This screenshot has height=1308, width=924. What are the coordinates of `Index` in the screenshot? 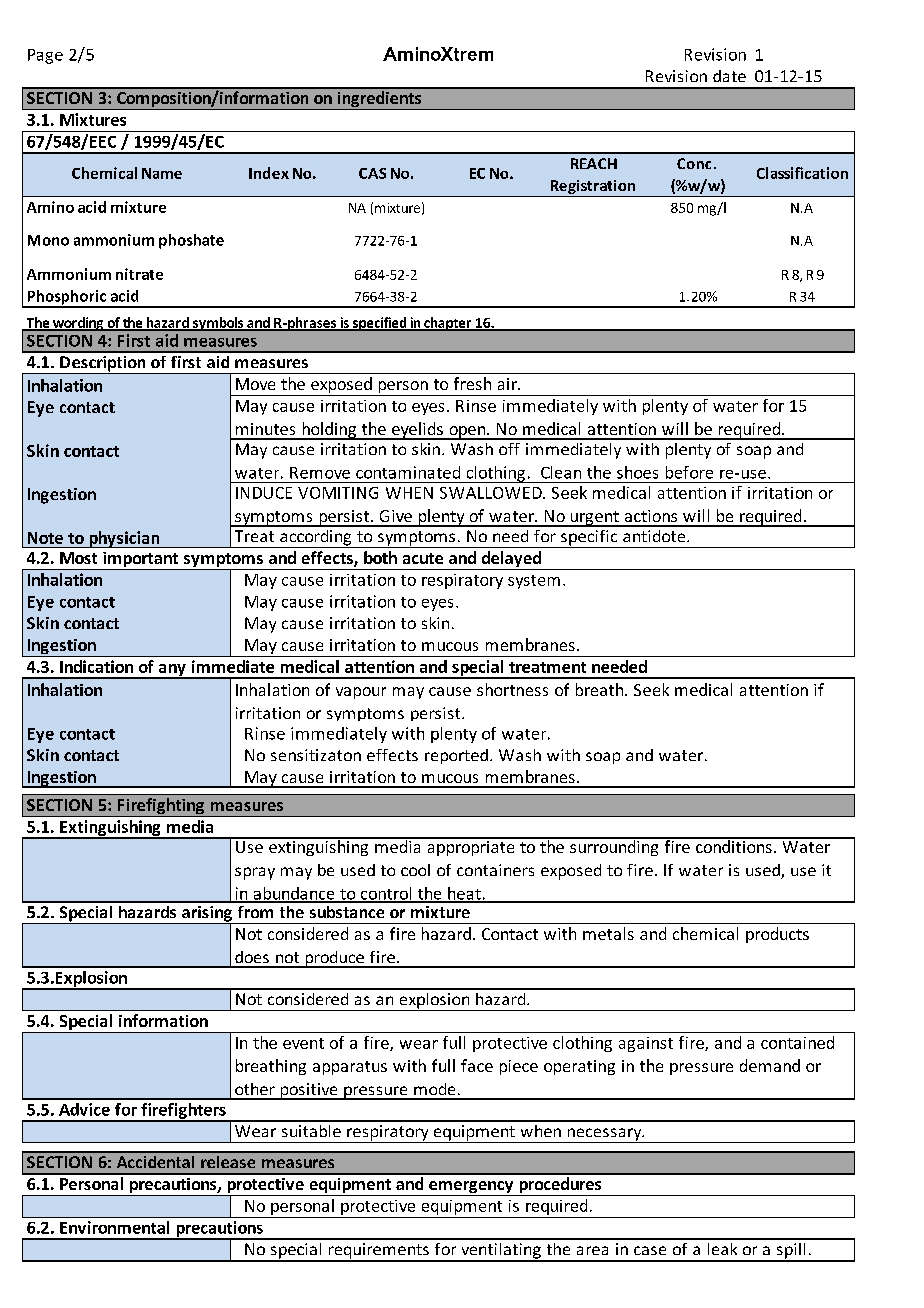 It's located at (269, 173).
